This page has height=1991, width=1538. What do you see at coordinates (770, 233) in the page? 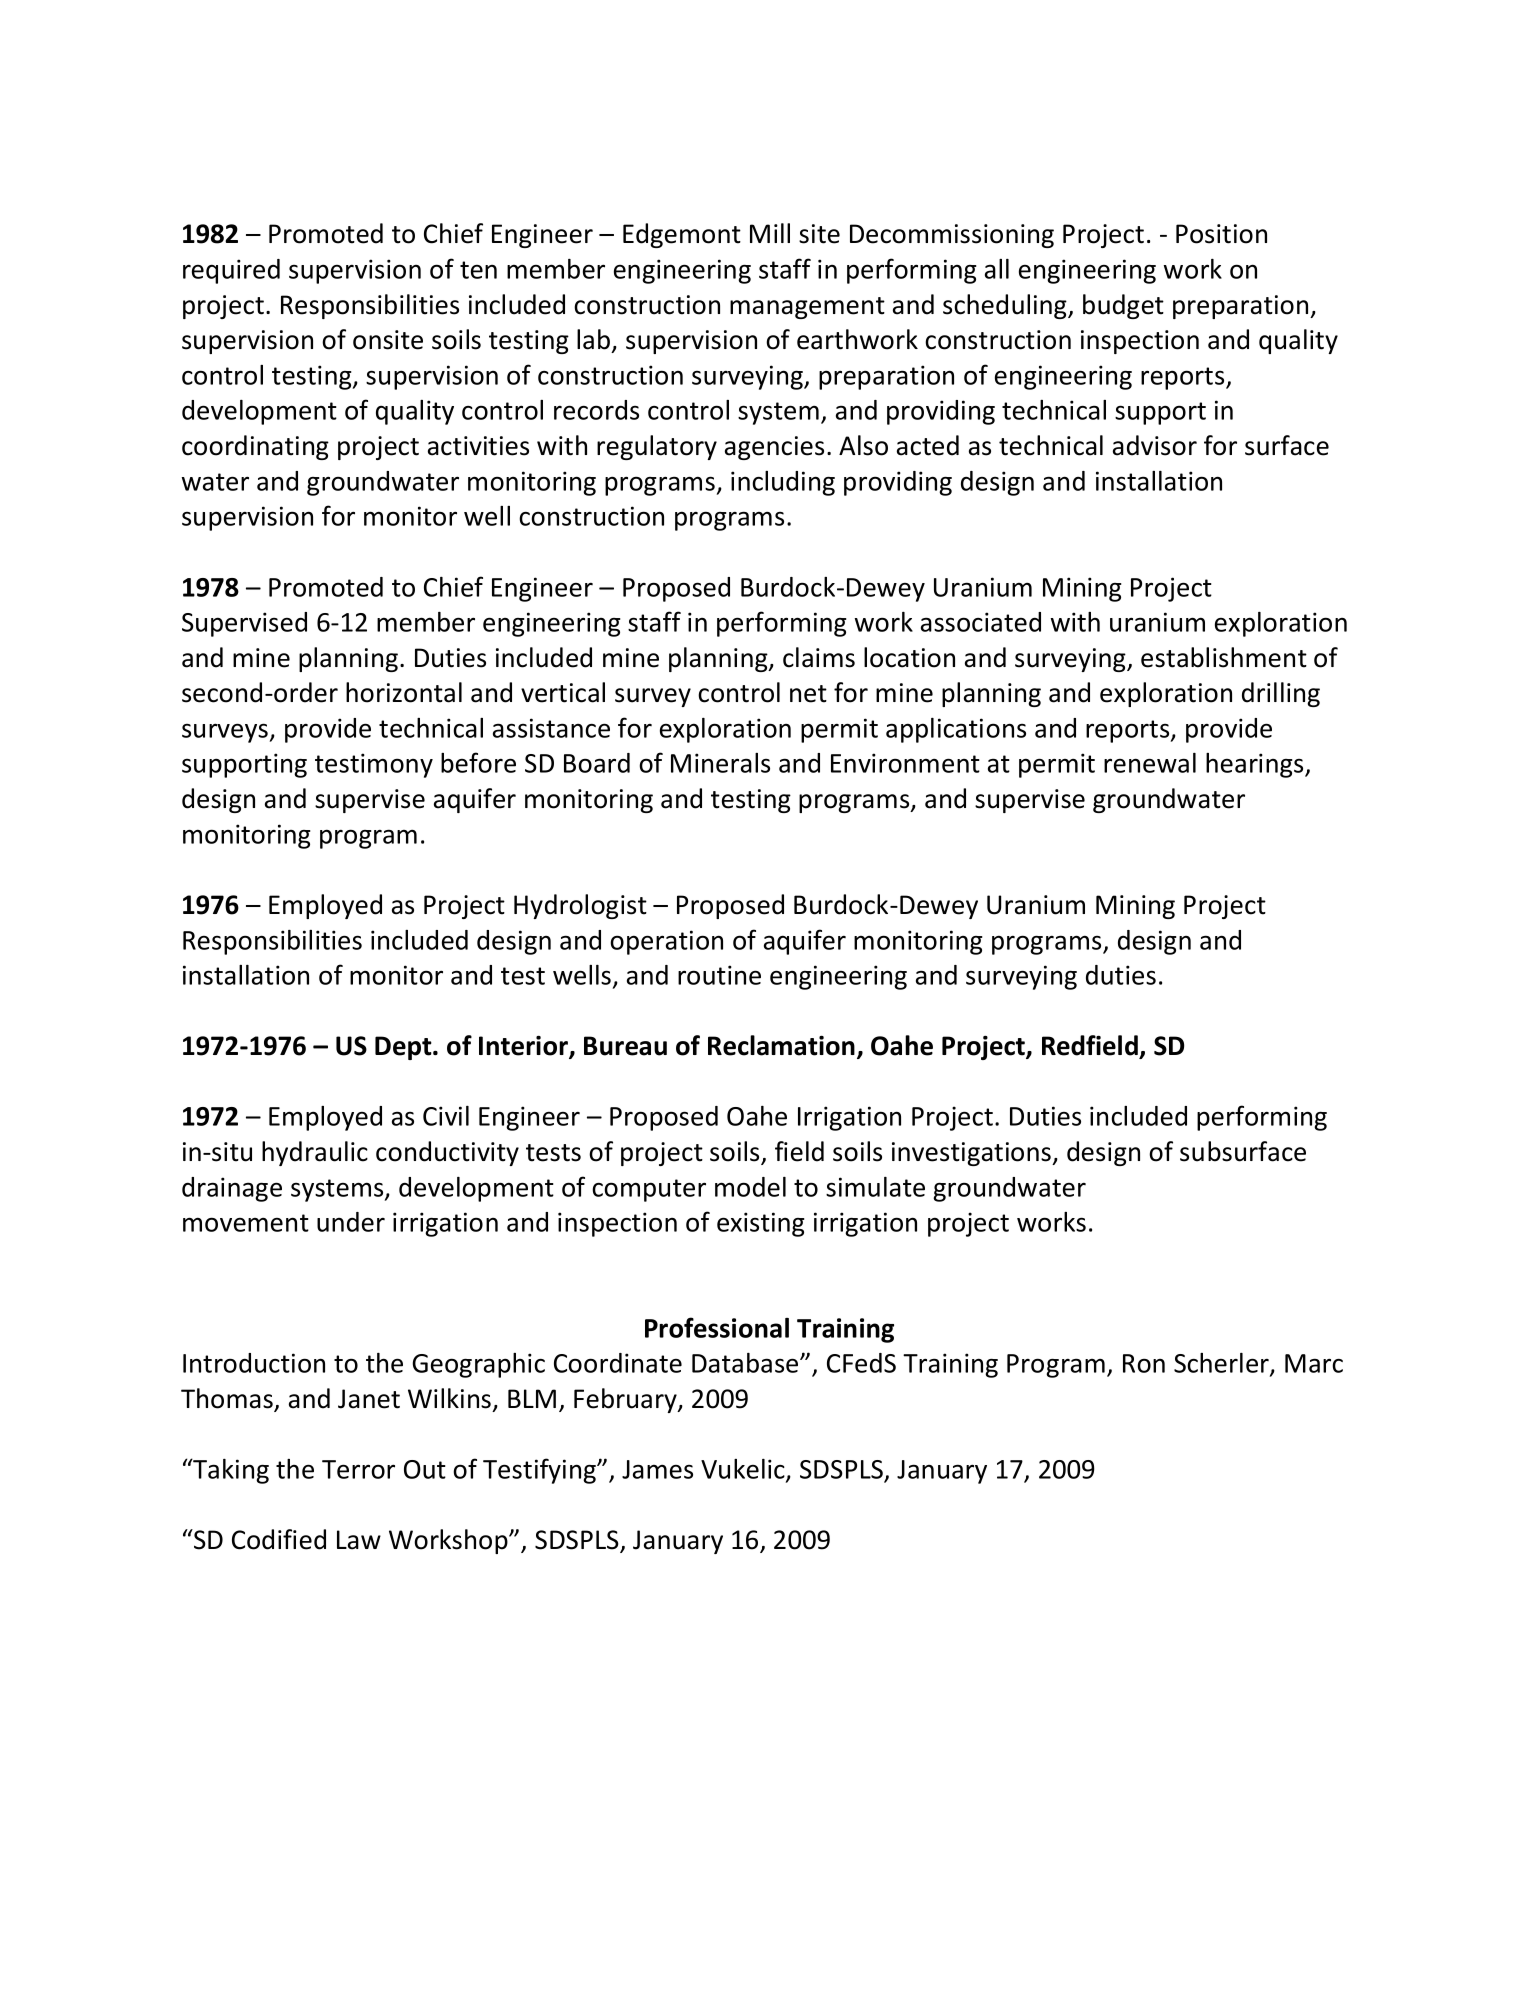
I see `Mill` at bounding box center [770, 233].
